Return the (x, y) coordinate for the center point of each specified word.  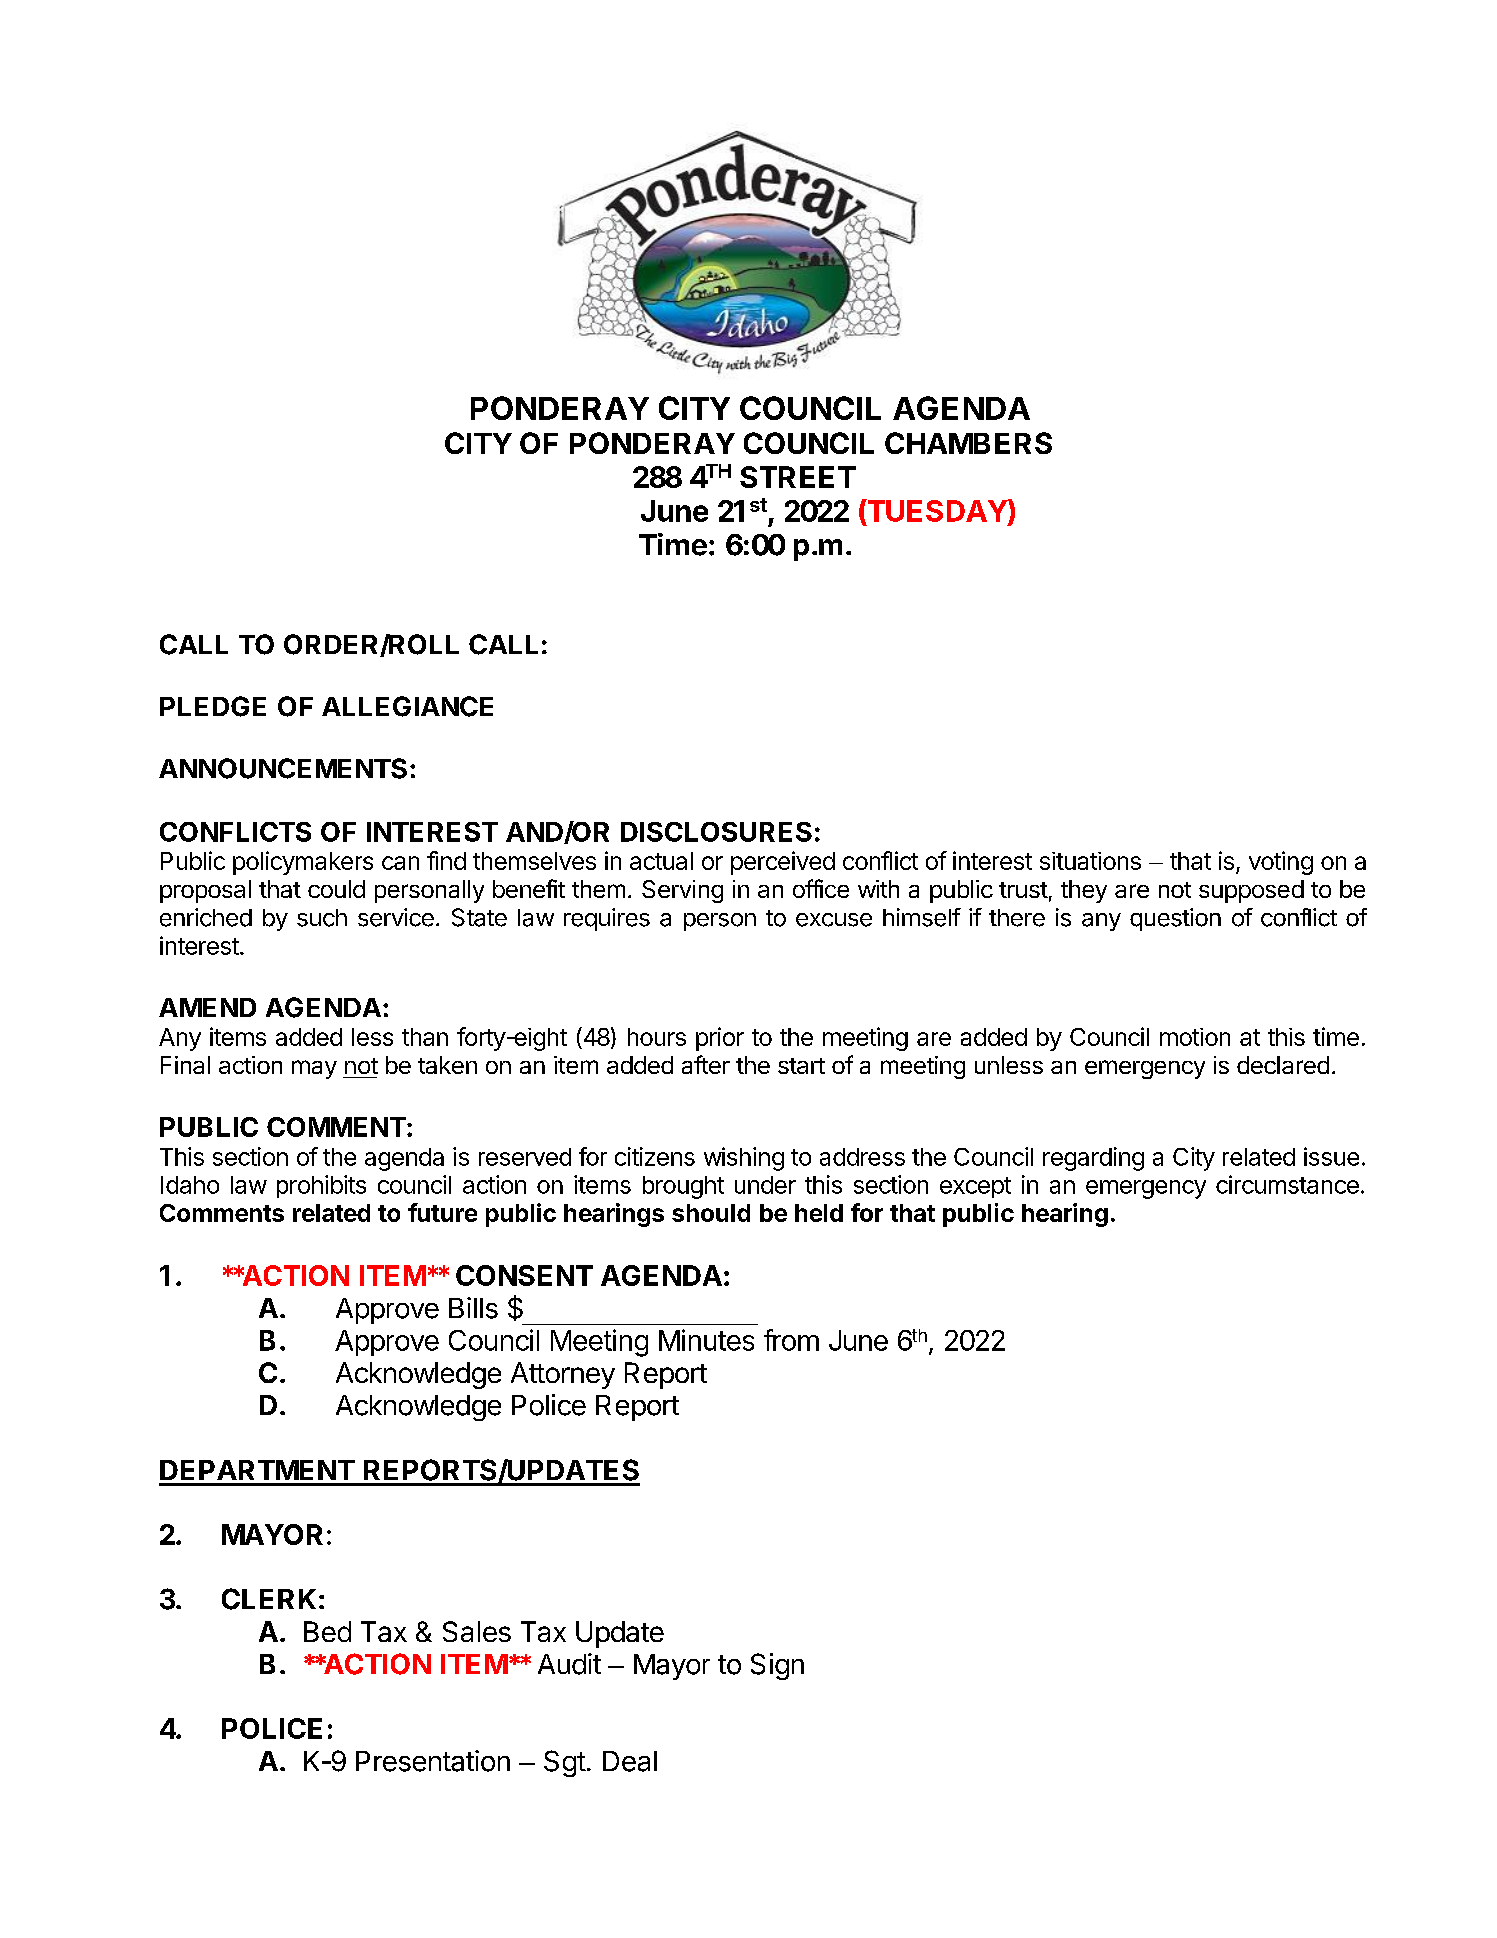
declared (1283, 1065)
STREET (798, 477)
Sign (777, 1666)
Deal (630, 1761)
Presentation (433, 1761)
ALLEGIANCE (407, 706)
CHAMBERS (968, 443)
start (801, 1066)
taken (447, 1065)
